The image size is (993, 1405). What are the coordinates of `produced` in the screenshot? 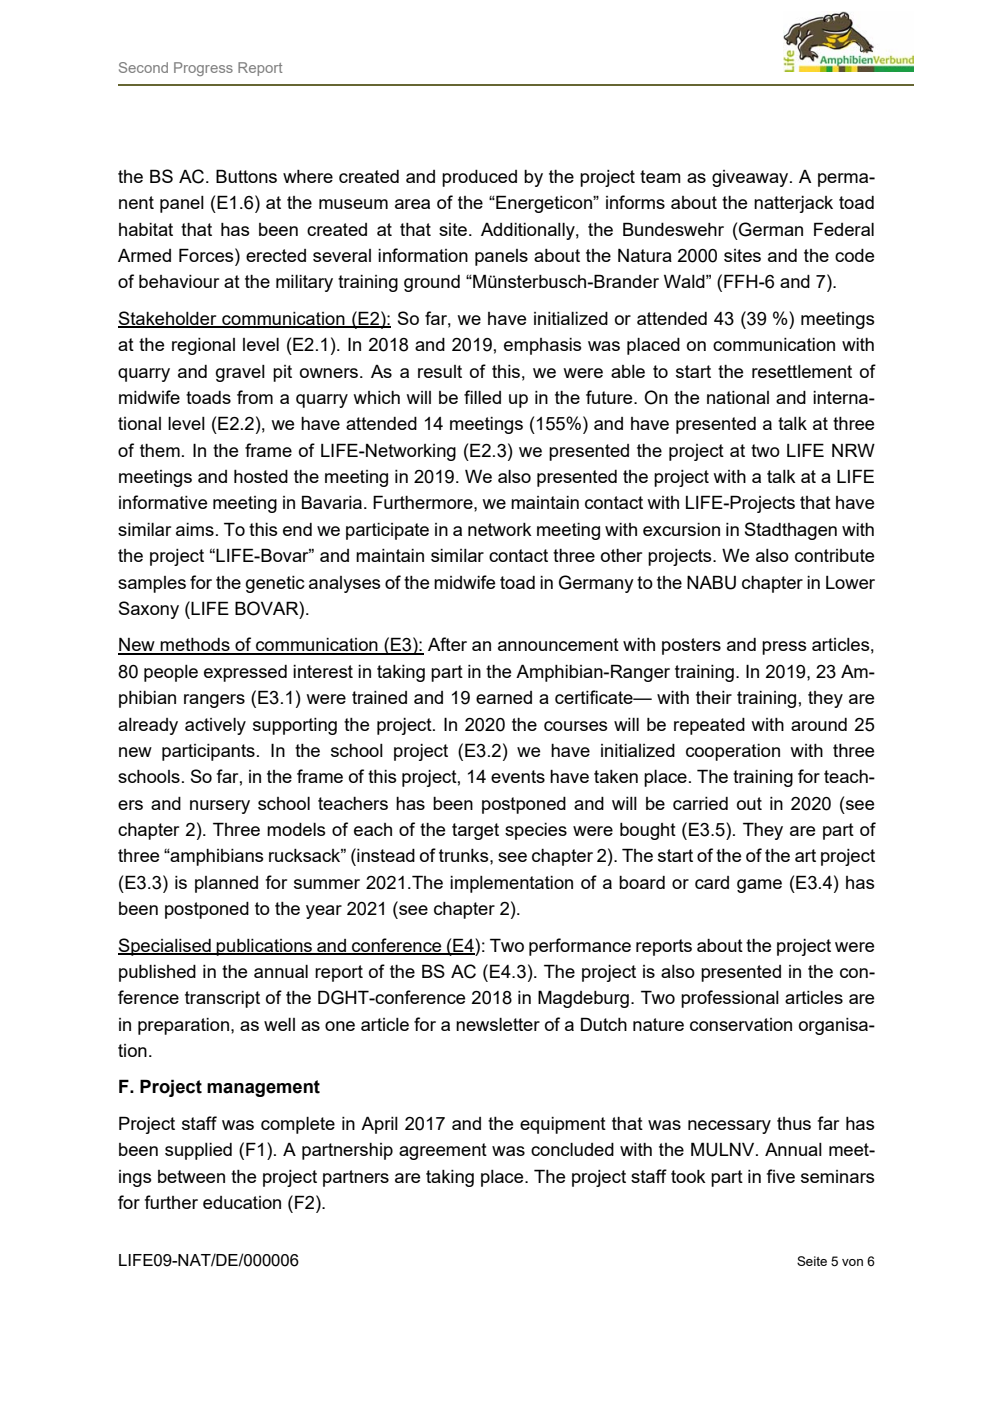 It's located at (479, 178).
